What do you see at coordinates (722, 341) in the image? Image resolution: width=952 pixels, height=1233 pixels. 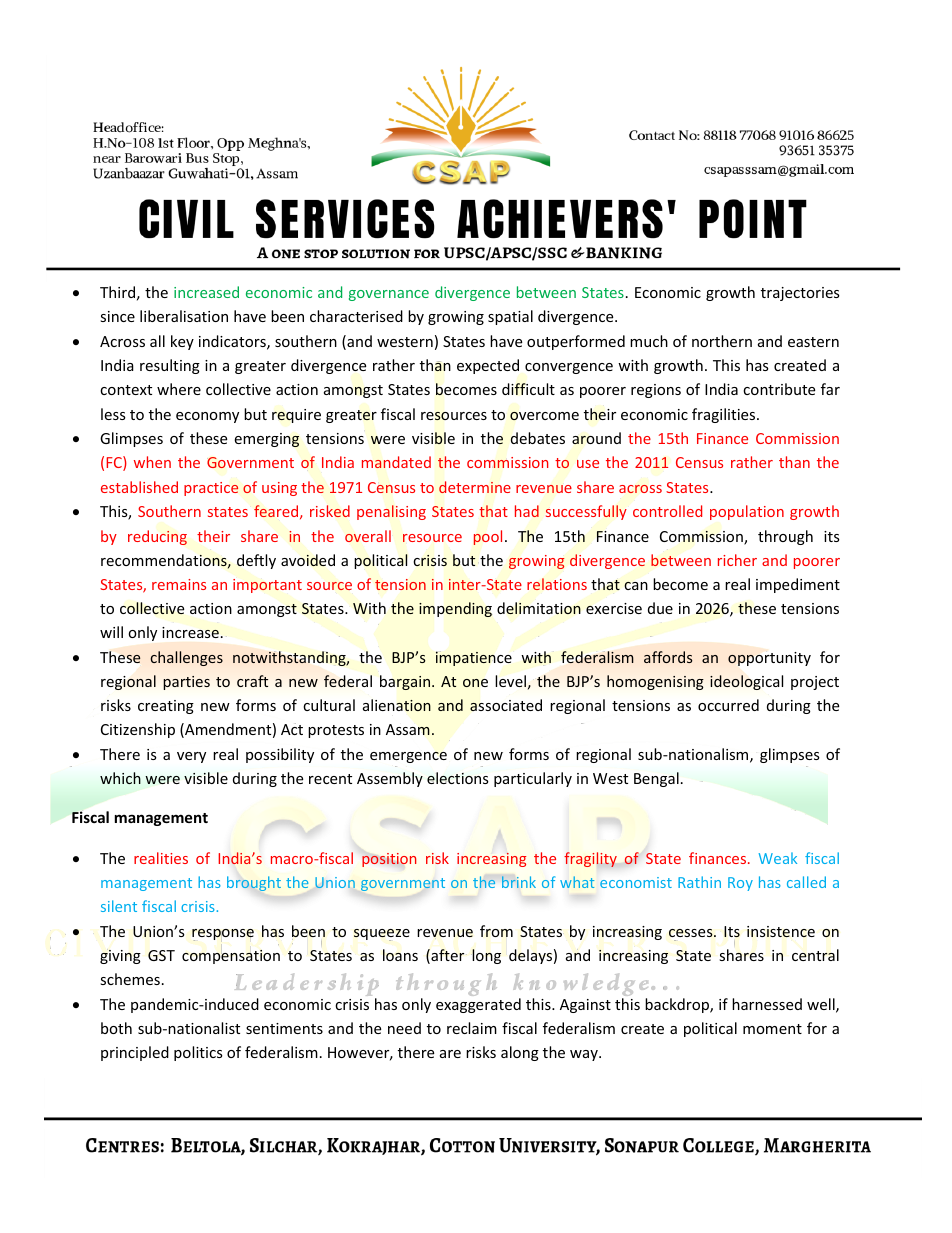 I see `northern` at bounding box center [722, 341].
